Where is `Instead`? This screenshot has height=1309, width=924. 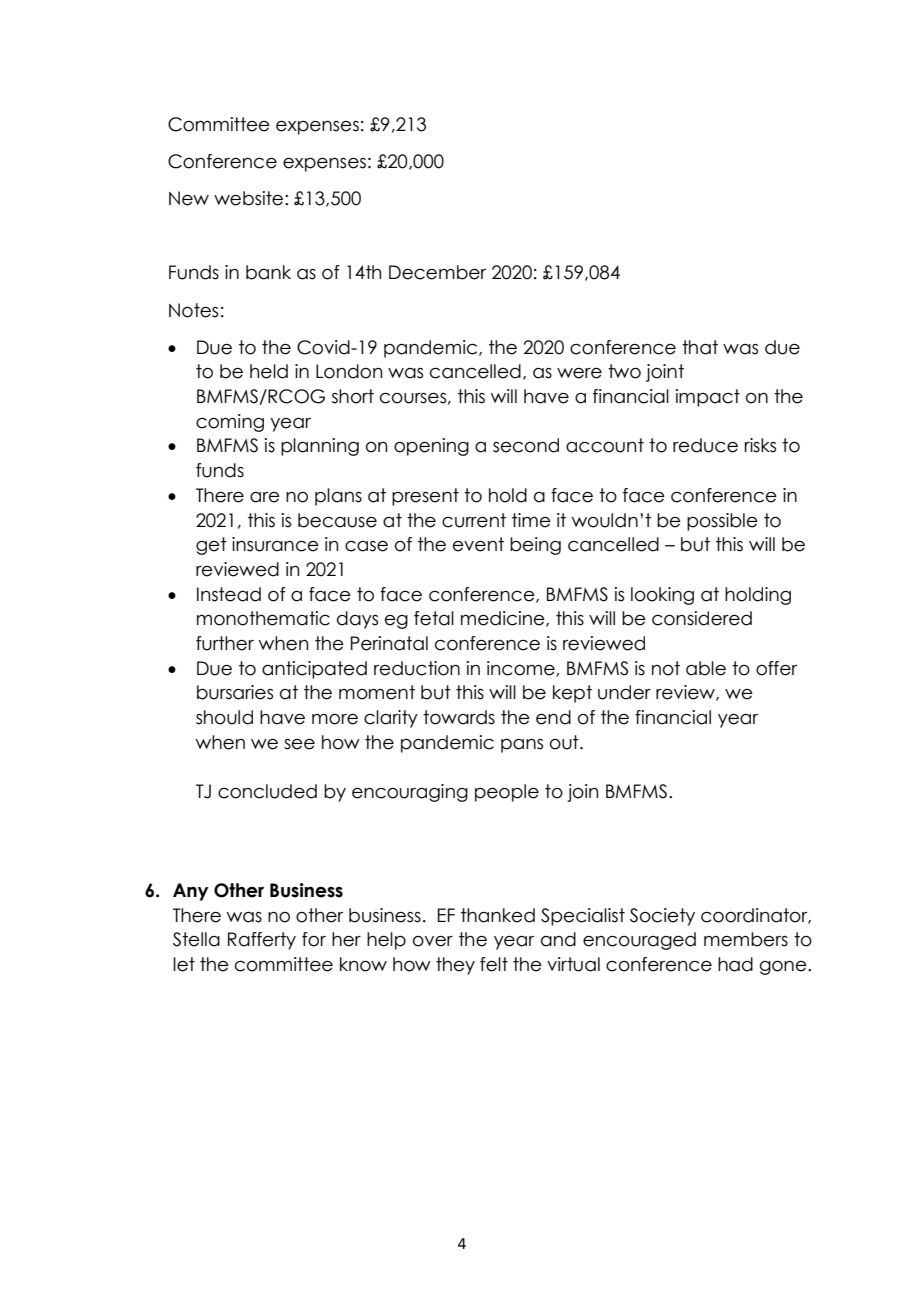 Instead is located at coordinates (229, 594).
